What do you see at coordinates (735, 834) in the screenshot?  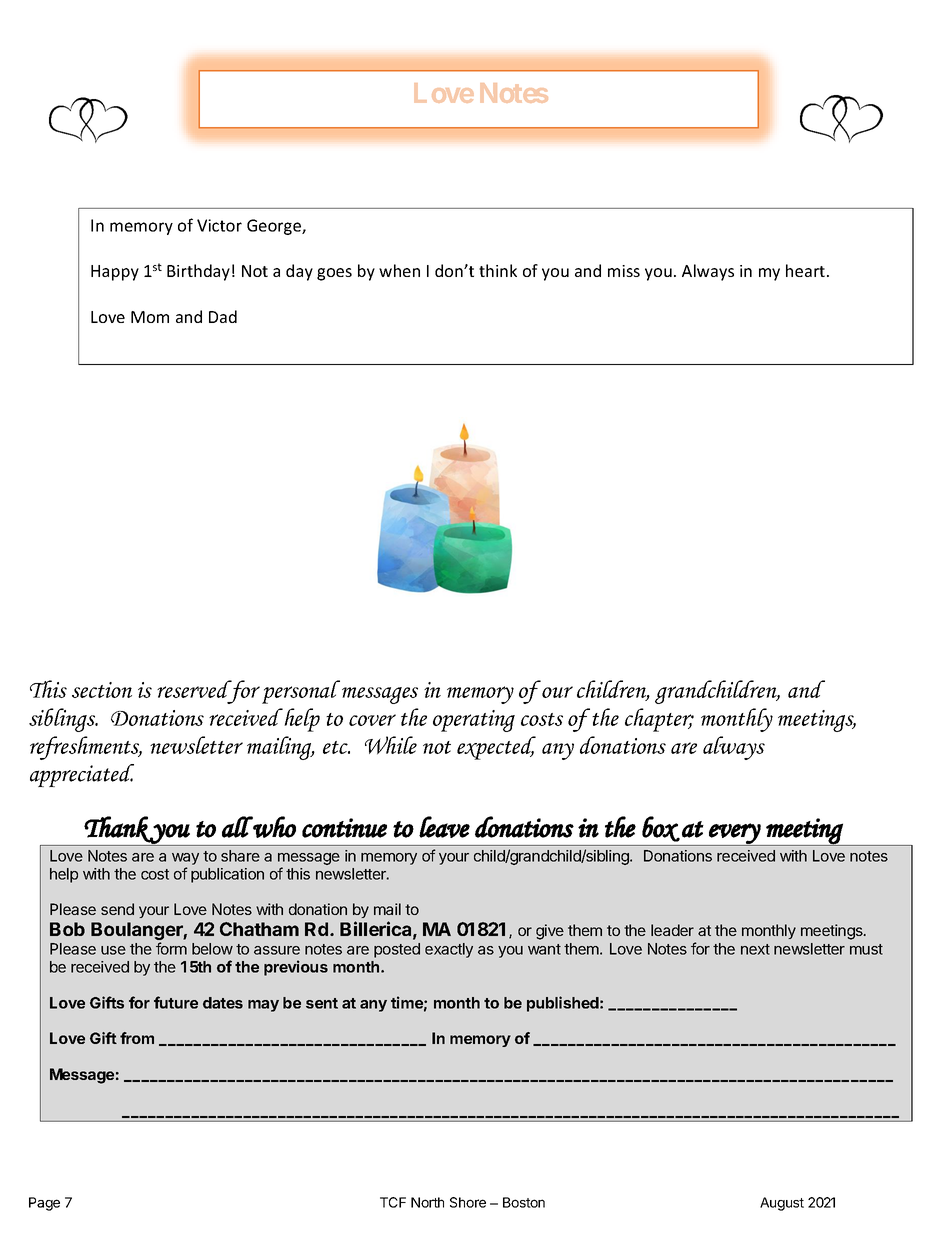 I see `every` at bounding box center [735, 834].
